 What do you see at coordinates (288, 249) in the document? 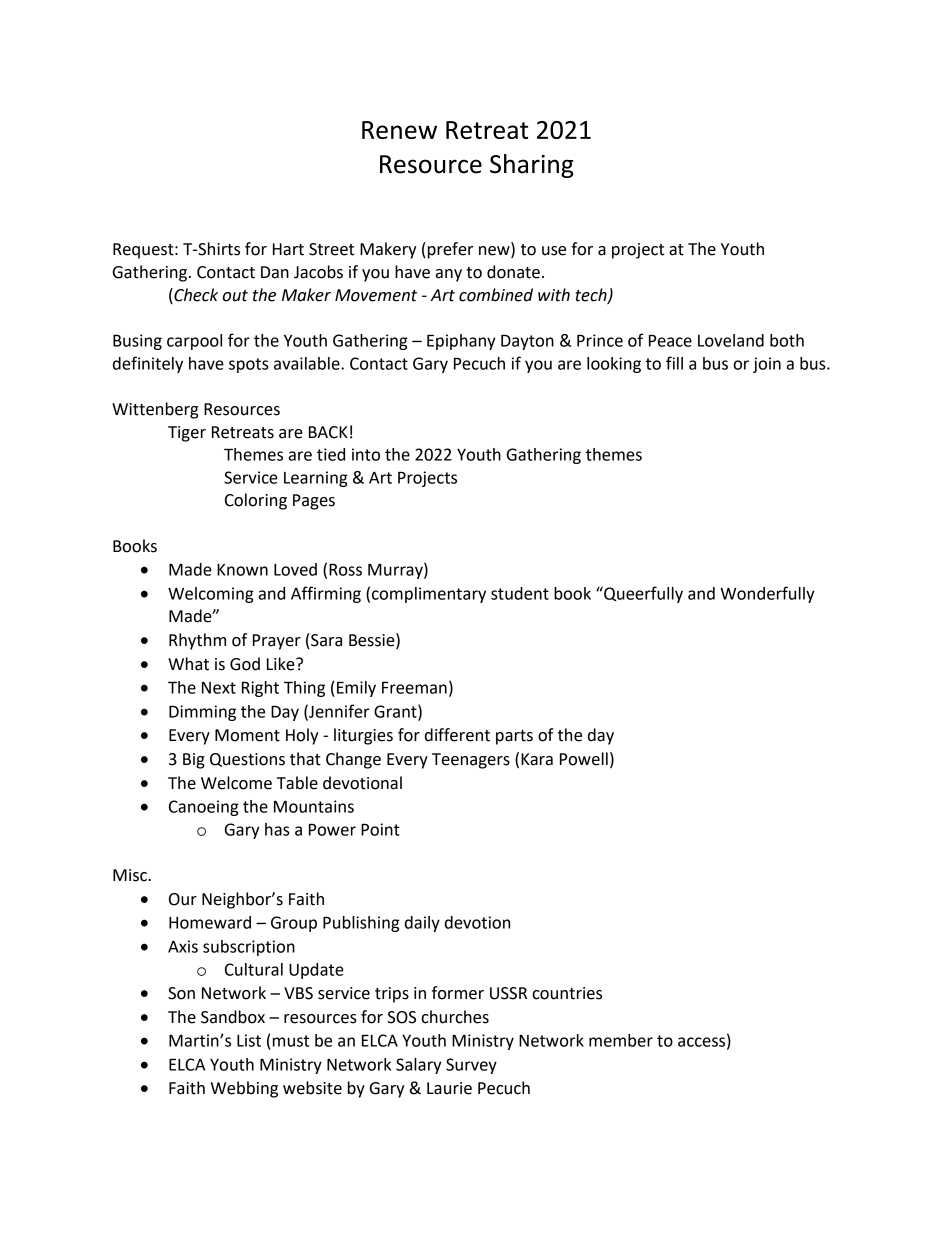
I see `Hart` at bounding box center [288, 249].
